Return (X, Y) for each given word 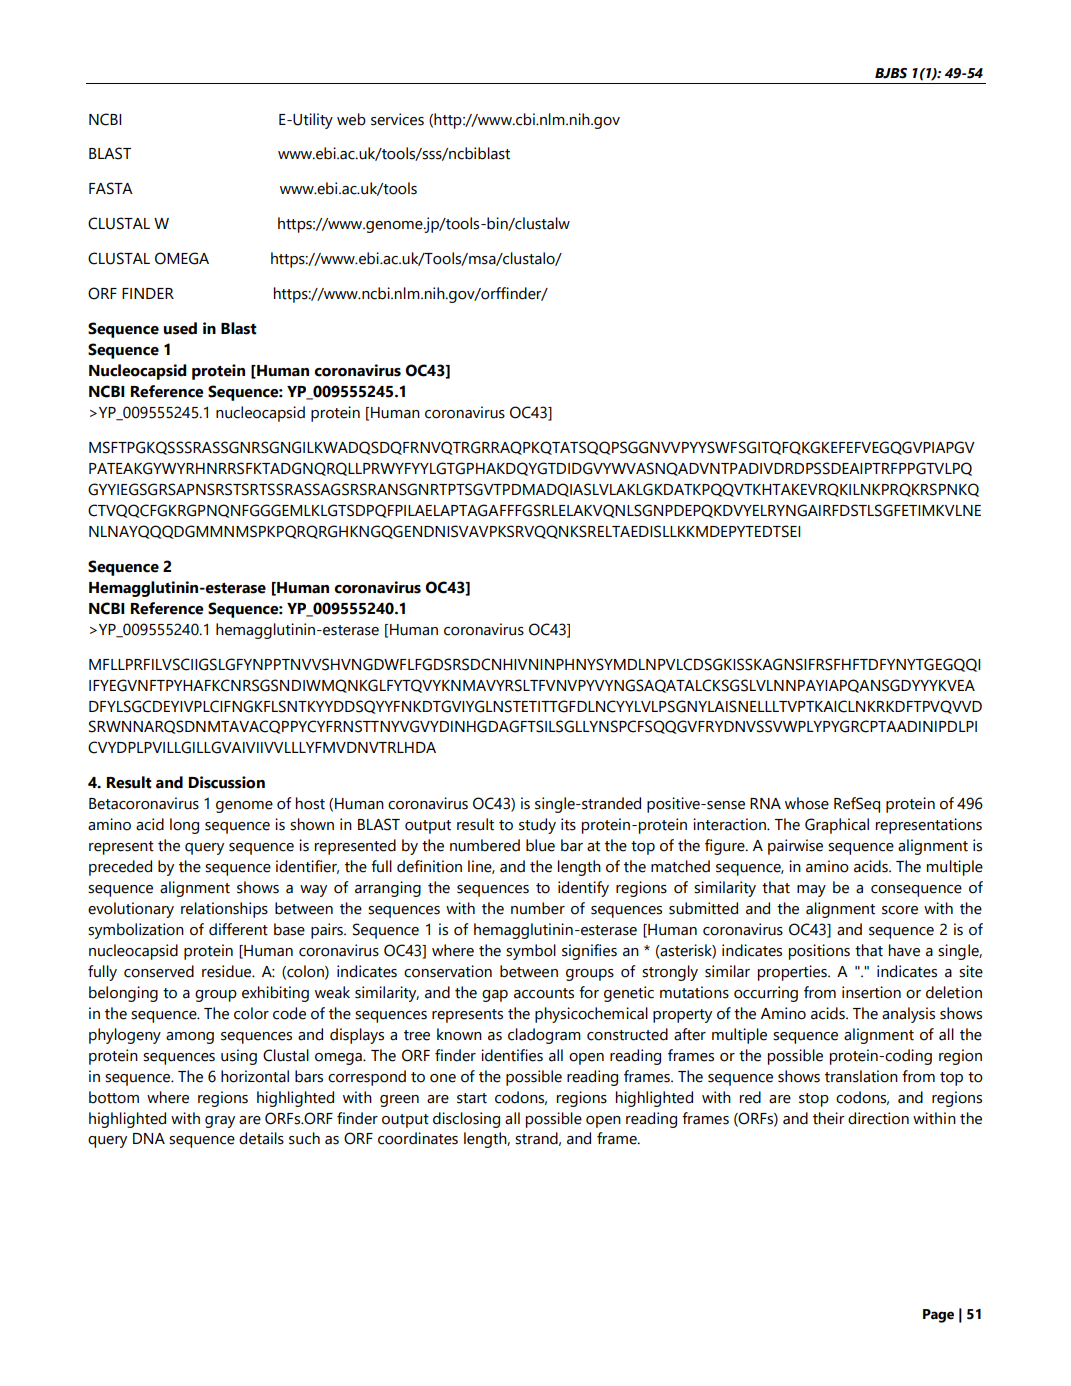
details (261, 1138)
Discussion (227, 782)
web (351, 119)
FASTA (111, 188)
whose (807, 803)
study (537, 826)
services (397, 119)
